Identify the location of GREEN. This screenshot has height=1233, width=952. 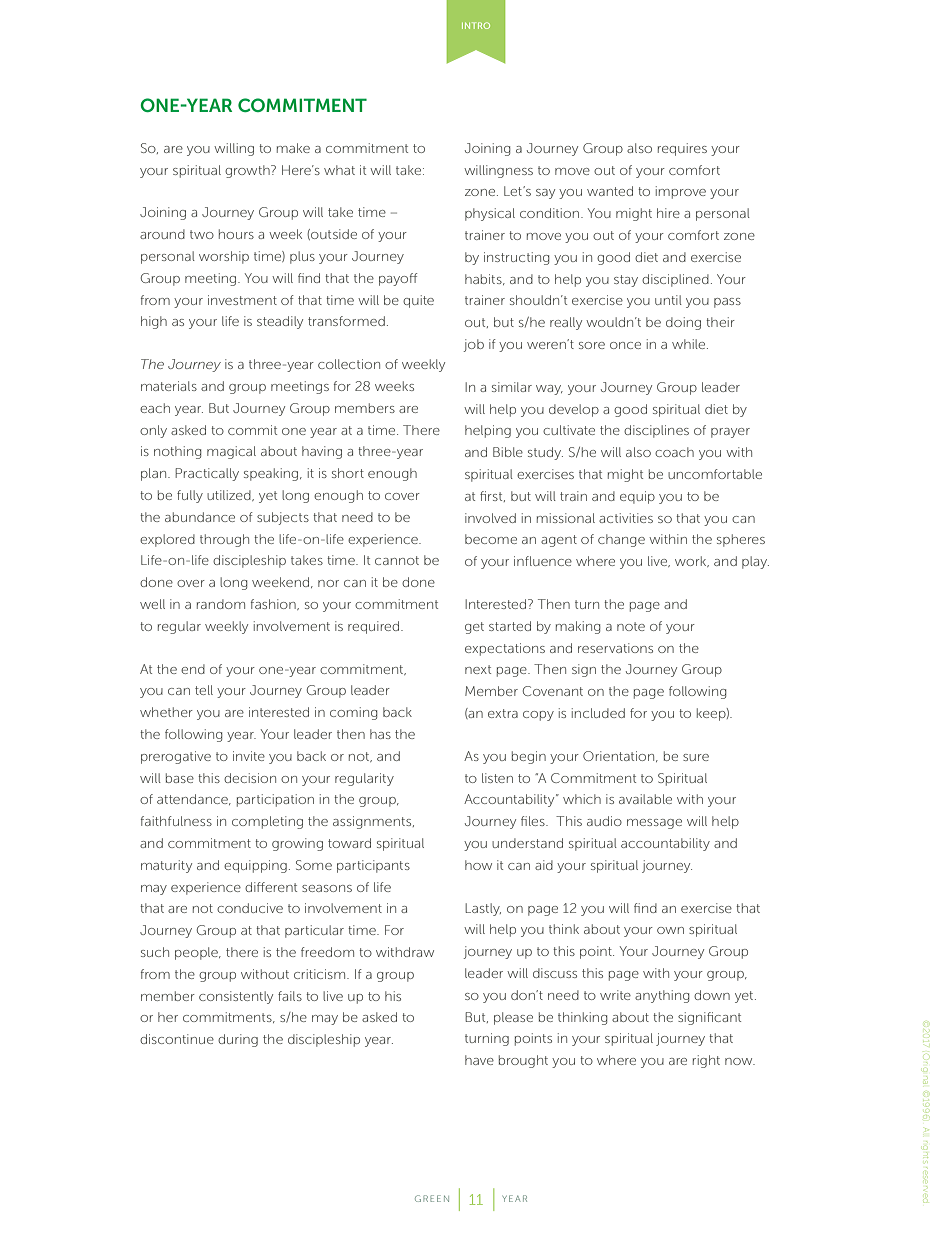
(432, 1198).
